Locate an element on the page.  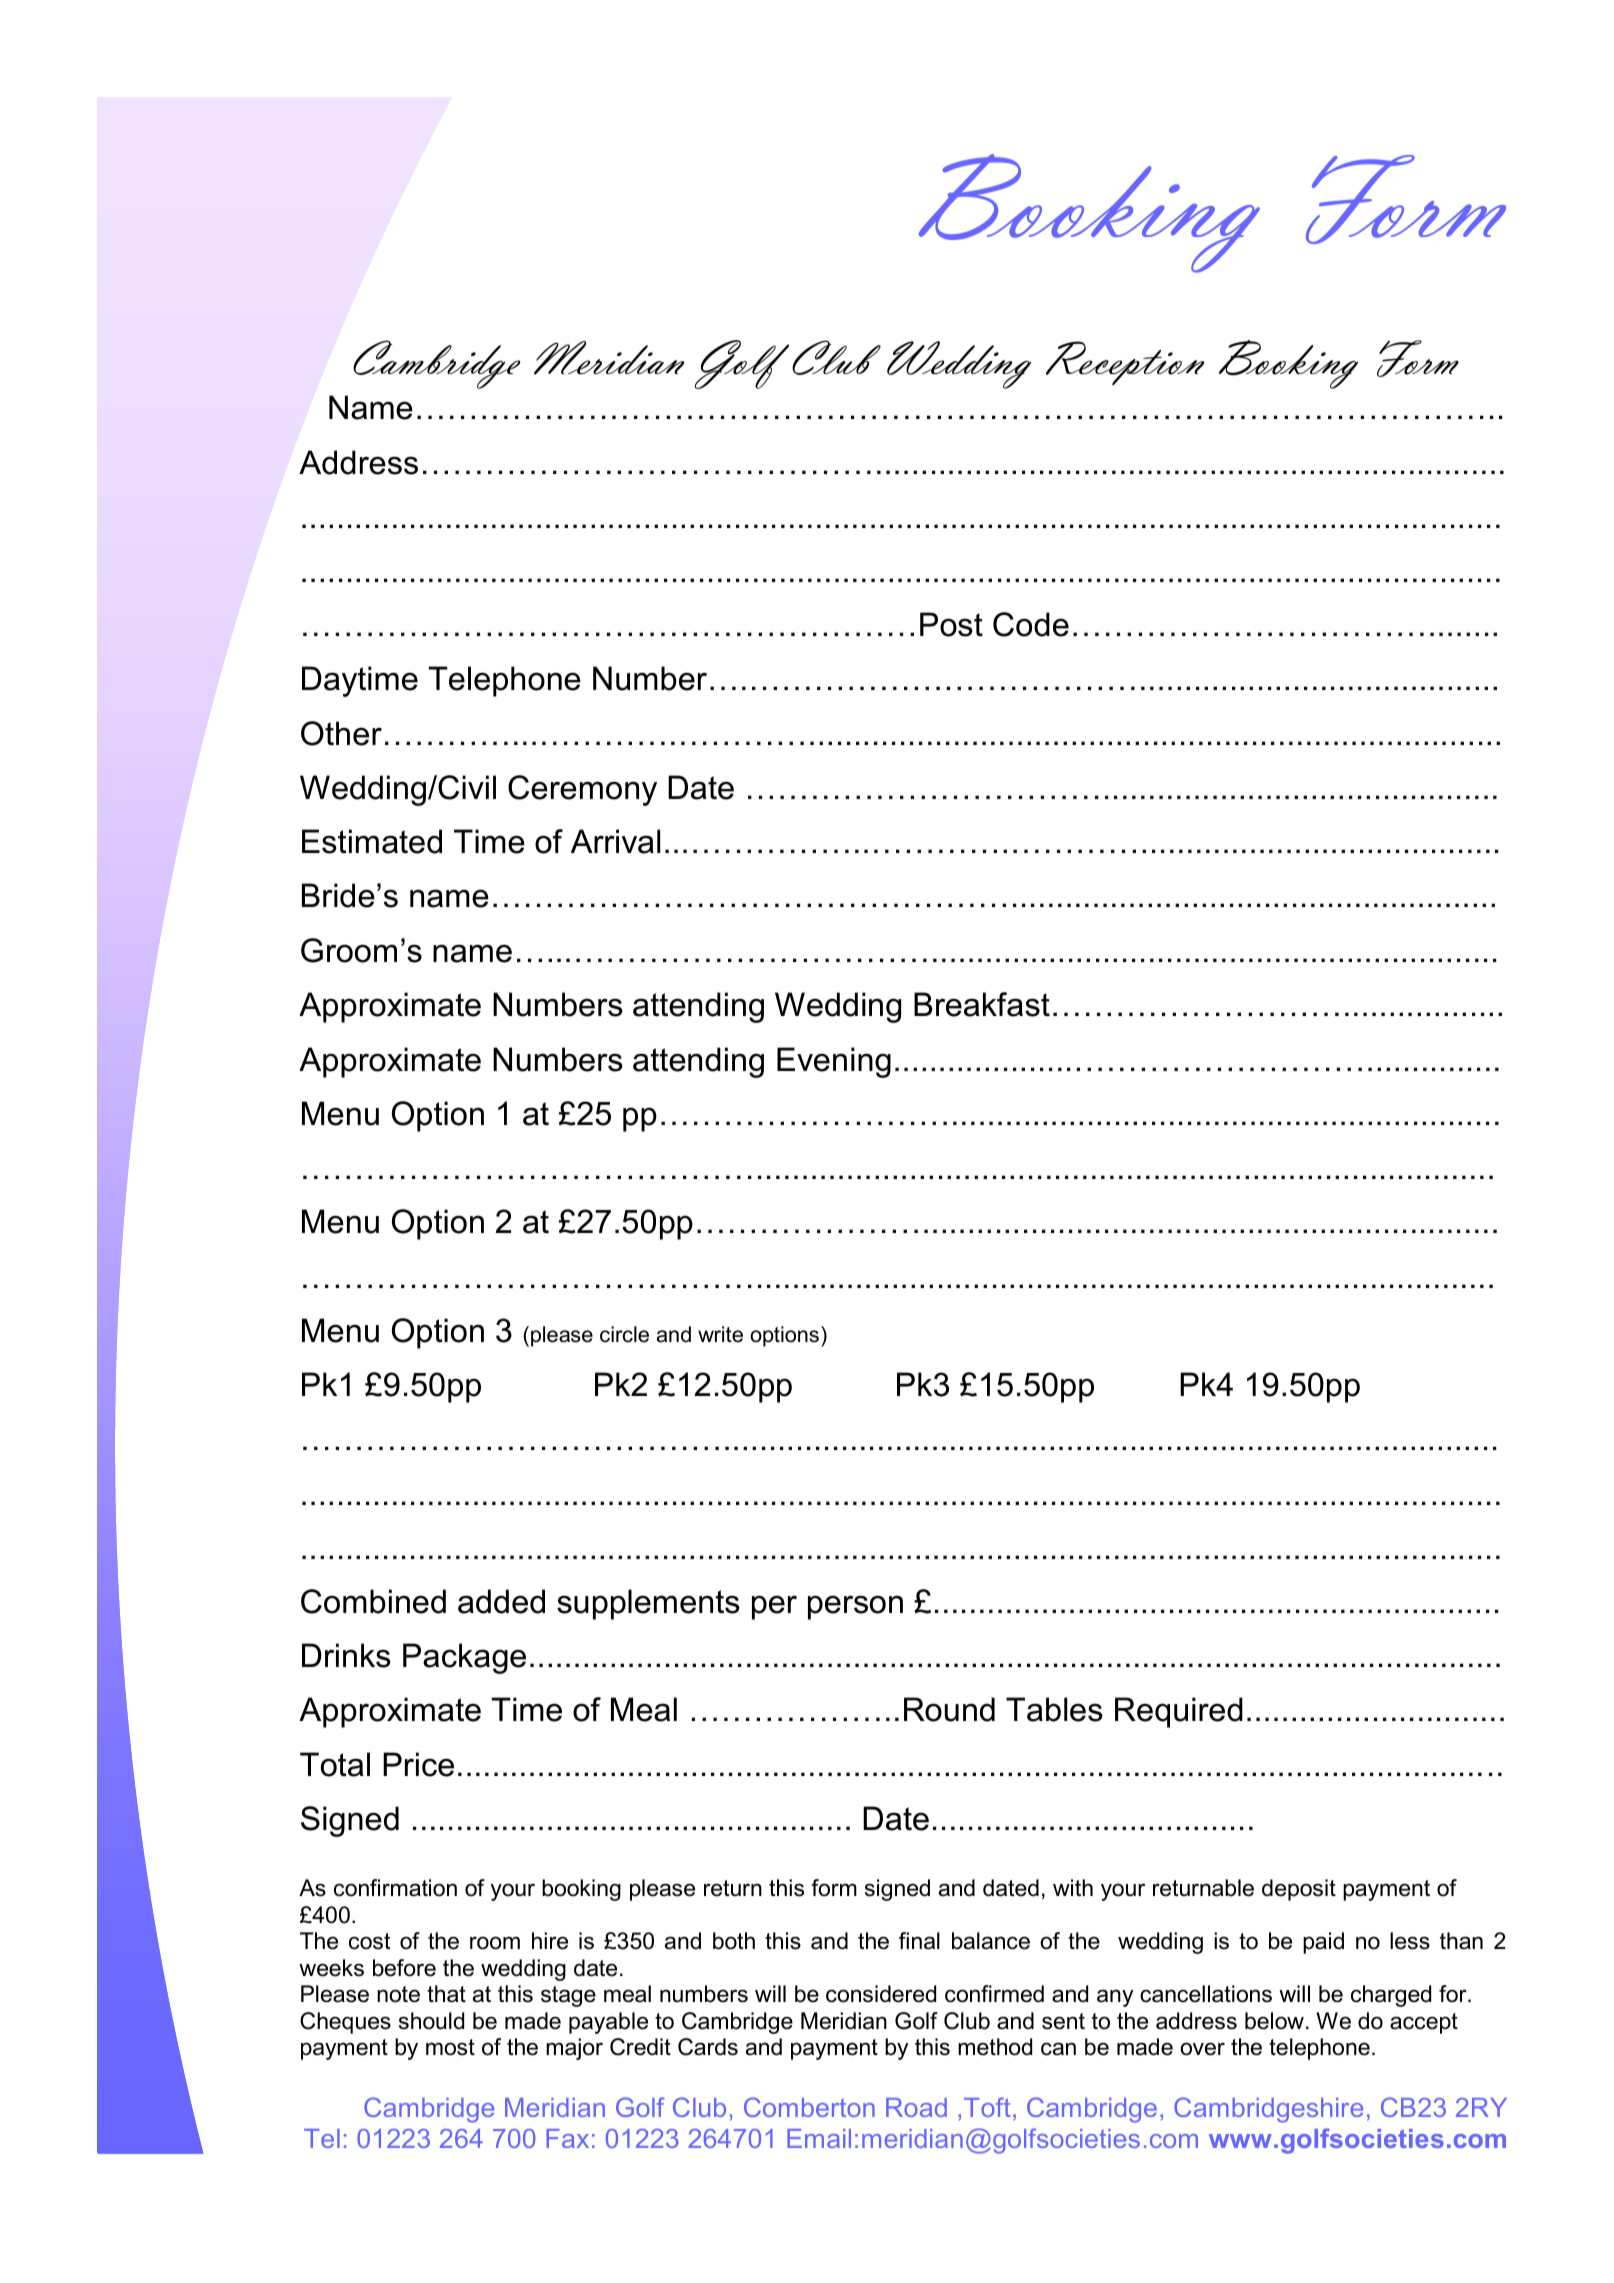
Breakfast is located at coordinates (982, 1004).
